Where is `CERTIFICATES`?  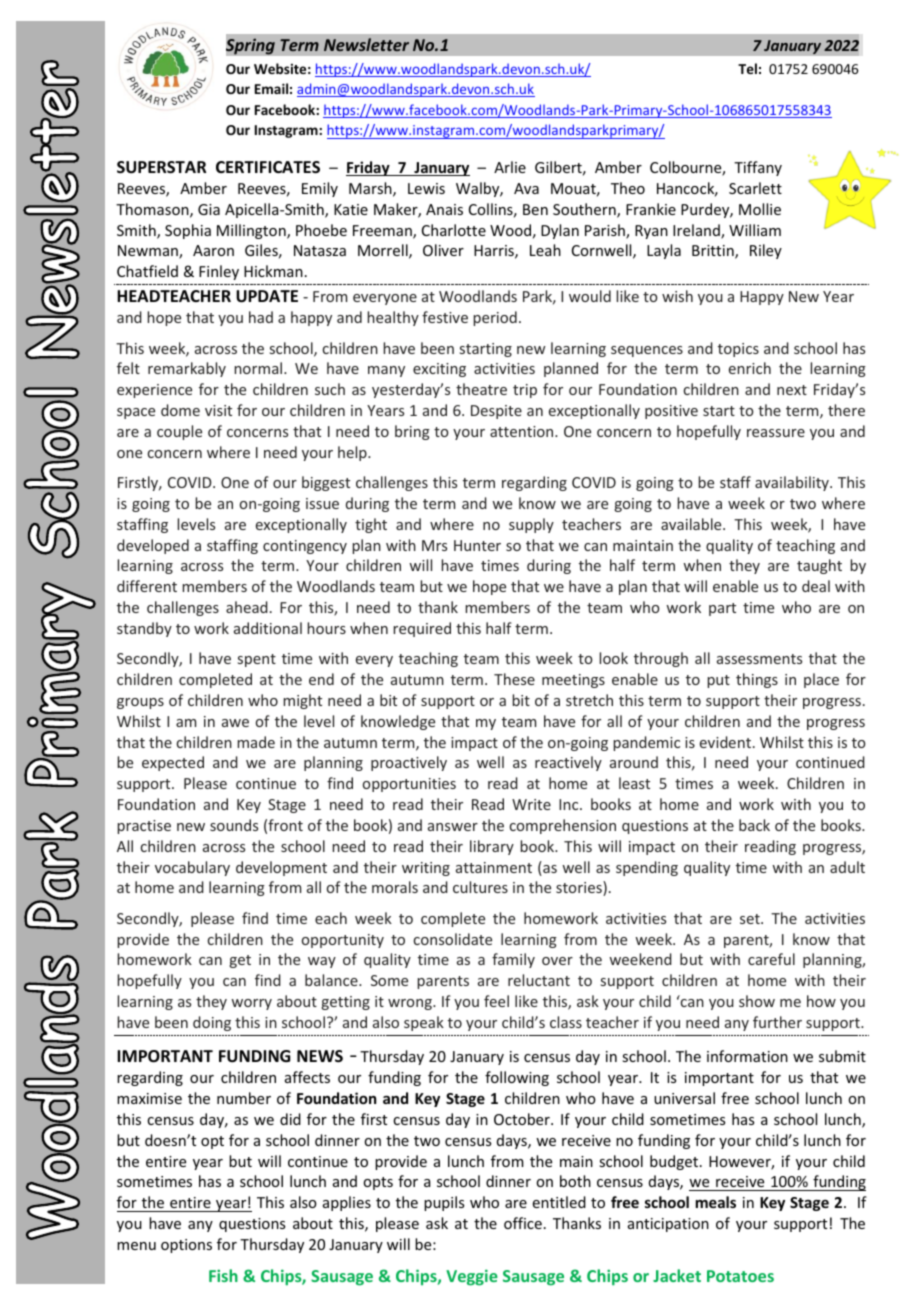 CERTIFICATES is located at coordinates (268, 167).
